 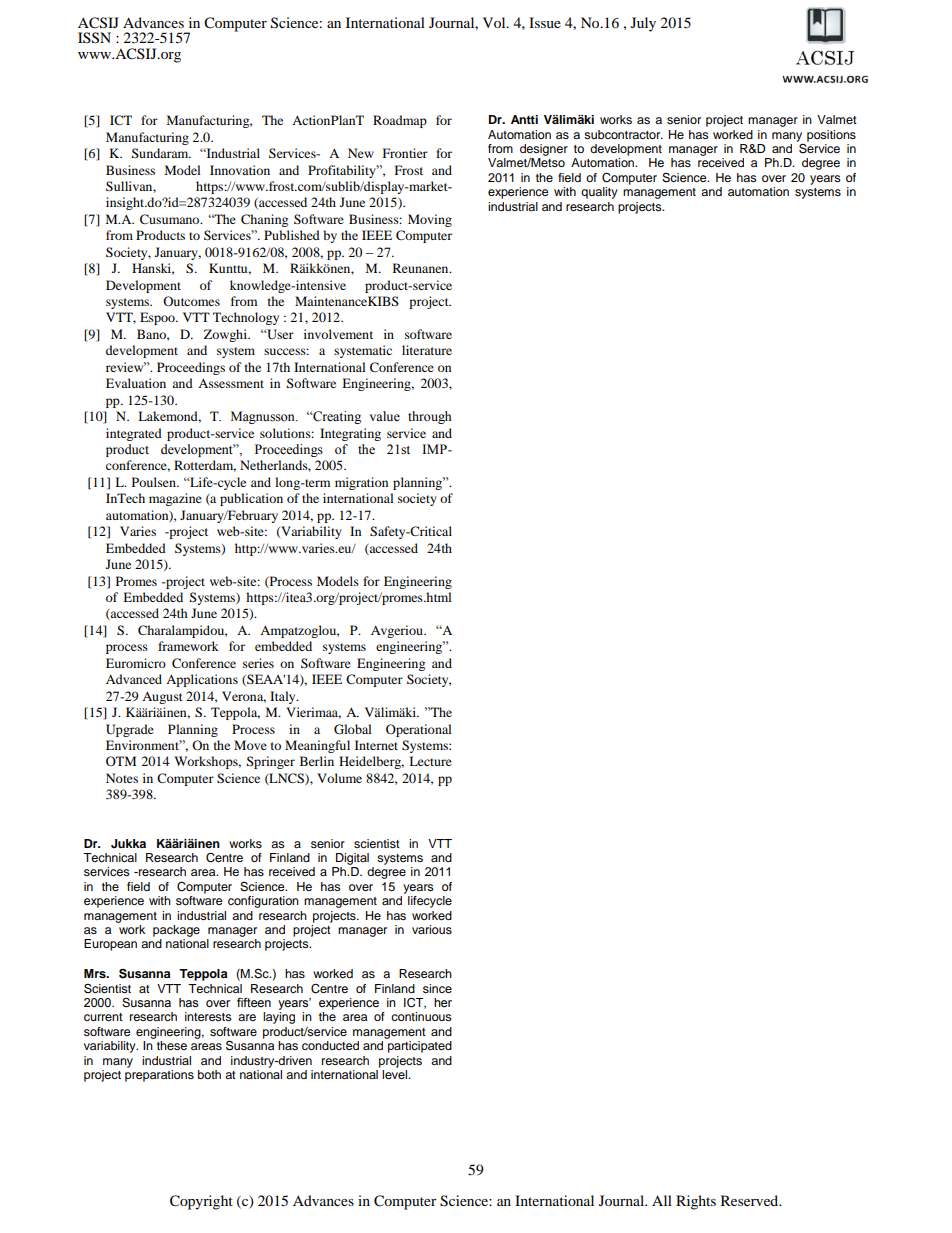 I want to click on Copyright, so click(x=201, y=1202).
